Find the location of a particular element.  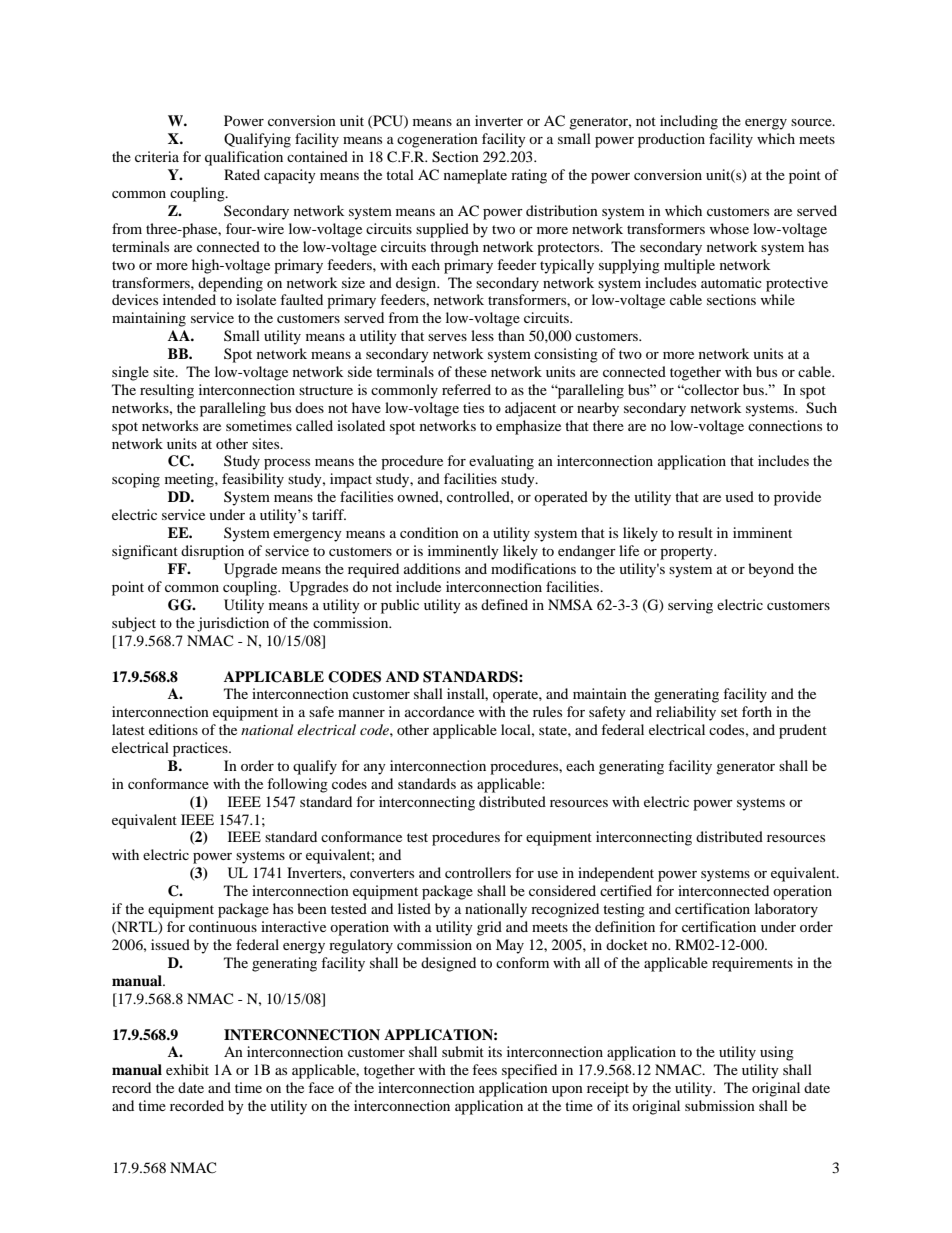

exhibit is located at coordinates (187, 1069).
